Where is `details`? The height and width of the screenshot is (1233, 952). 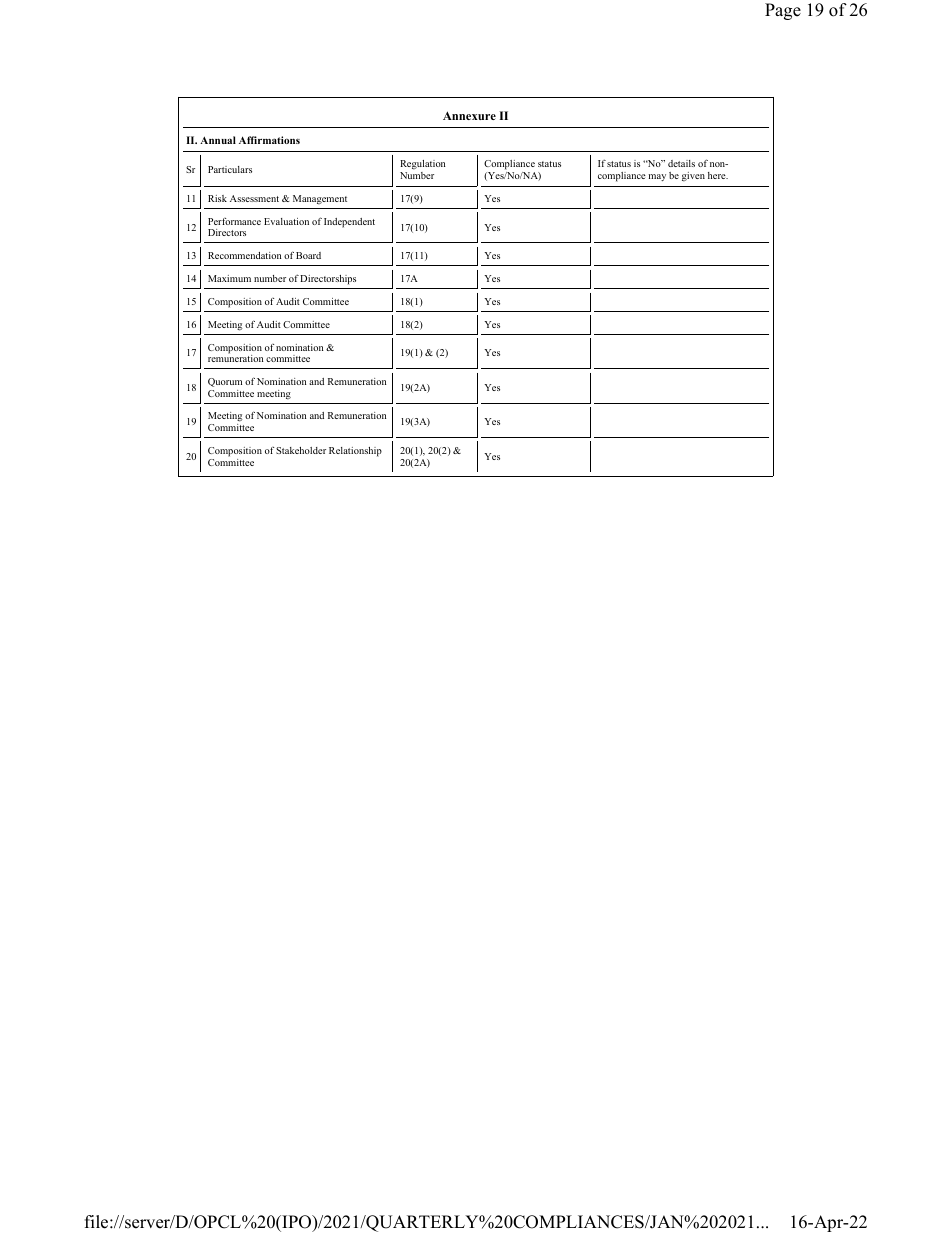 details is located at coordinates (681, 163).
